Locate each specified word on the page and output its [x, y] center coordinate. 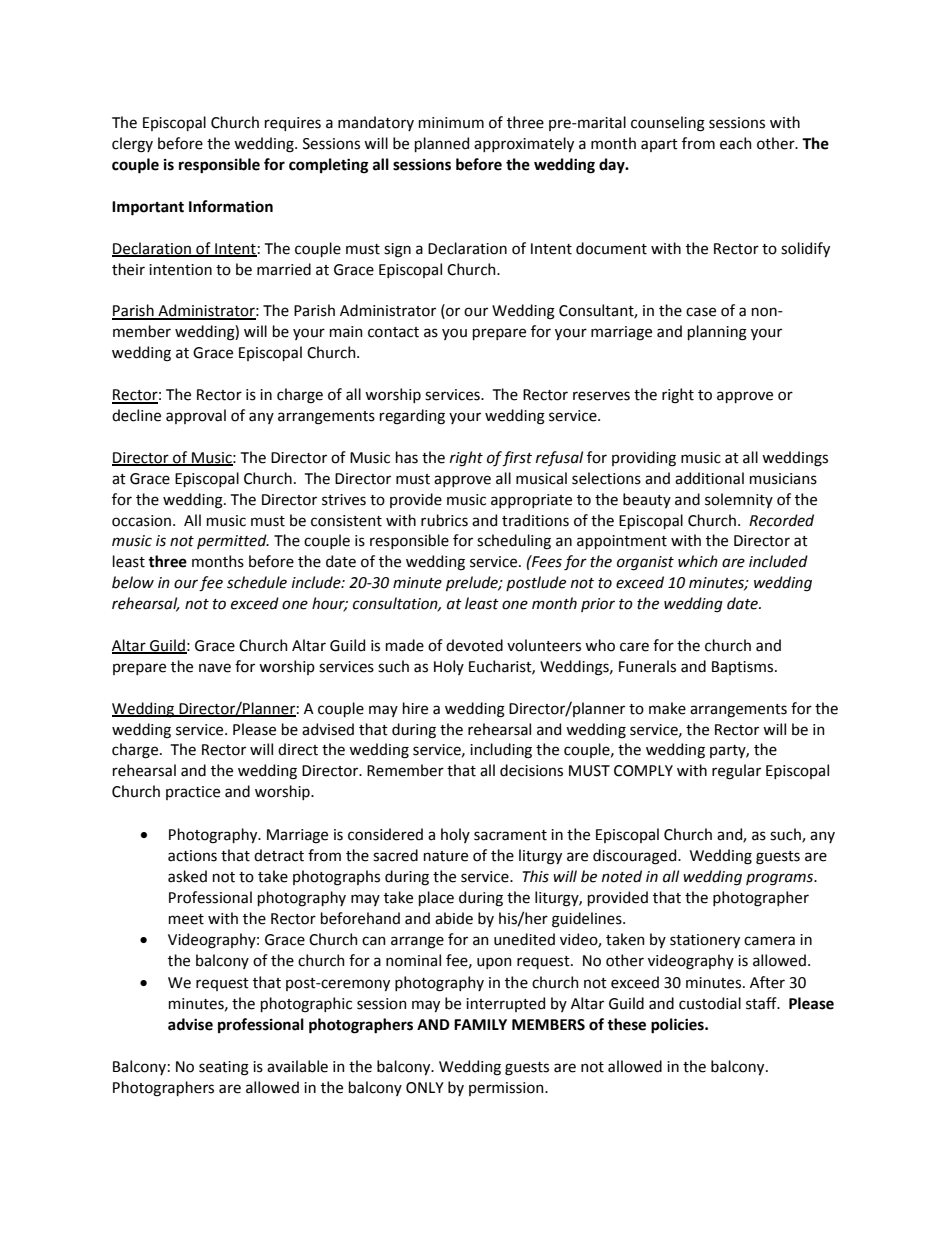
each [736, 143]
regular [736, 772]
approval [196, 416]
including [501, 751]
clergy [132, 145]
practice [193, 793]
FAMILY [480, 1024]
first [517, 459]
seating [224, 1068]
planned [442, 144]
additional [709, 478]
